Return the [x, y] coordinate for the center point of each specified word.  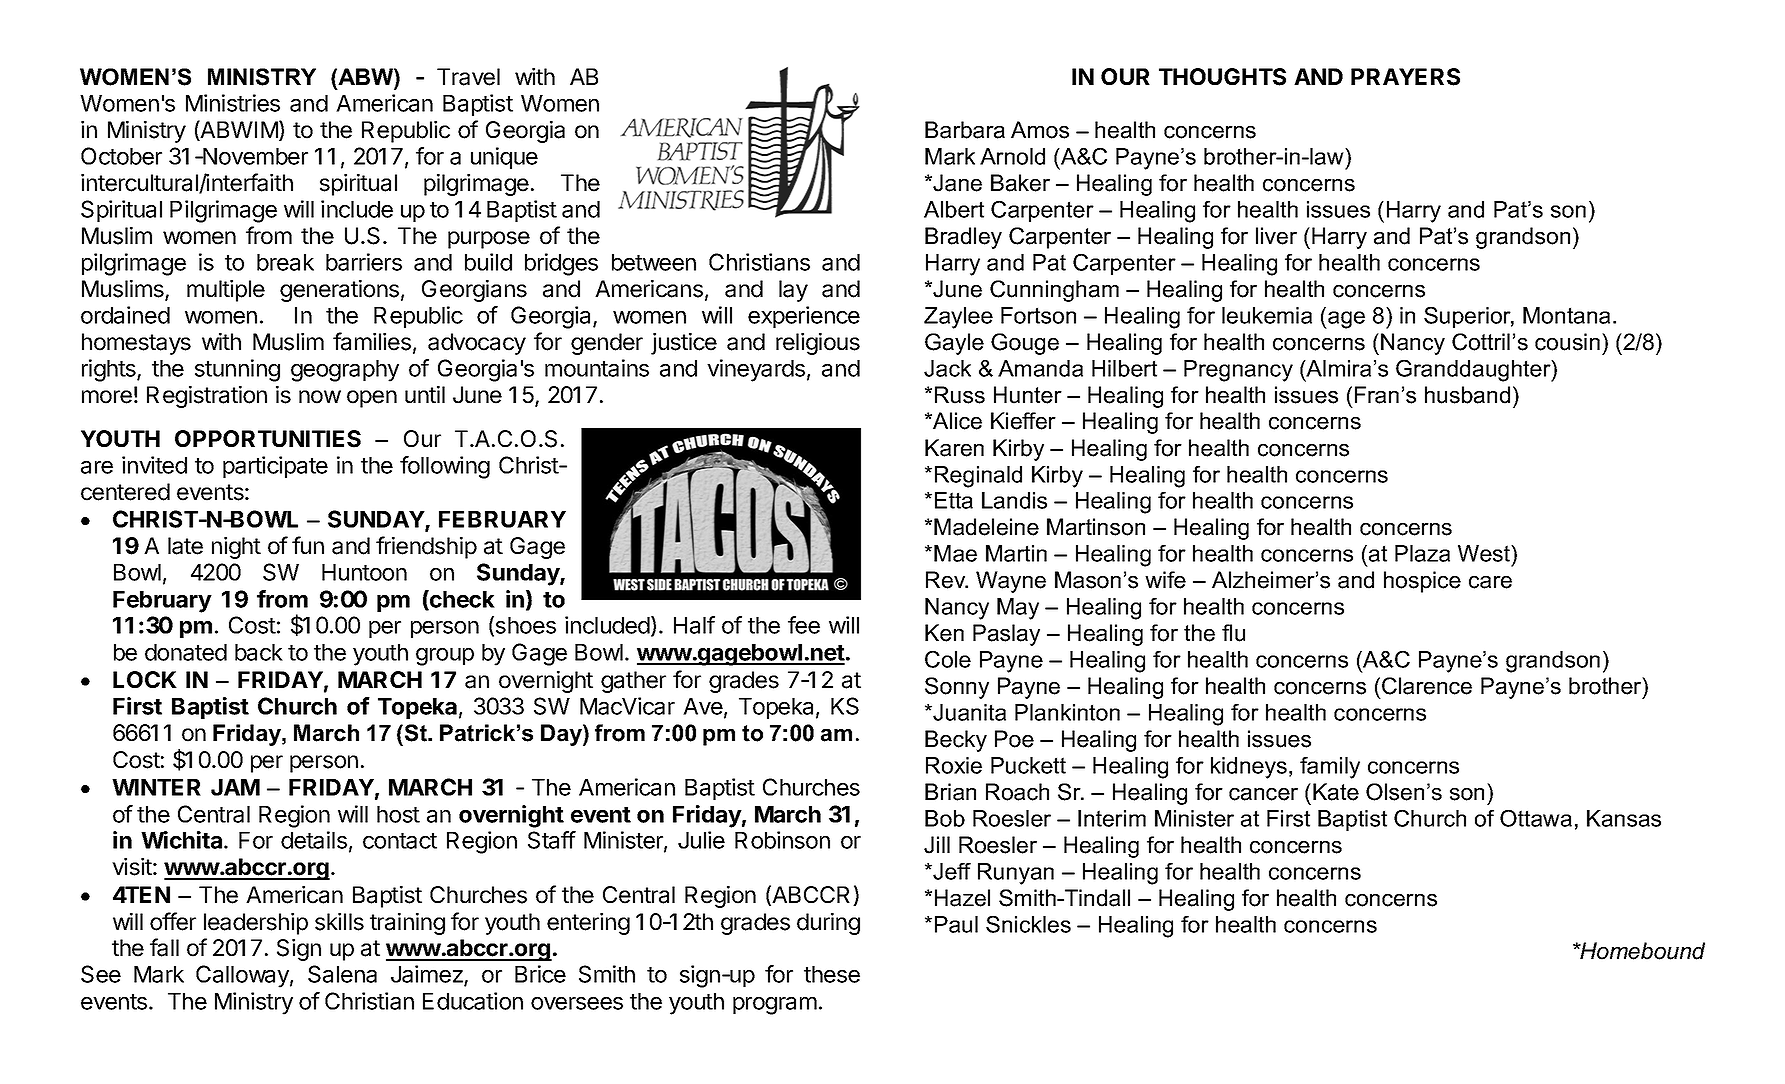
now [320, 397]
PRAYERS [1405, 77]
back [259, 652]
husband [1467, 395]
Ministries [233, 103]
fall [164, 947]
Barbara [965, 130]
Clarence [1427, 686]
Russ [960, 395]
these [832, 974]
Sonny [957, 688]
